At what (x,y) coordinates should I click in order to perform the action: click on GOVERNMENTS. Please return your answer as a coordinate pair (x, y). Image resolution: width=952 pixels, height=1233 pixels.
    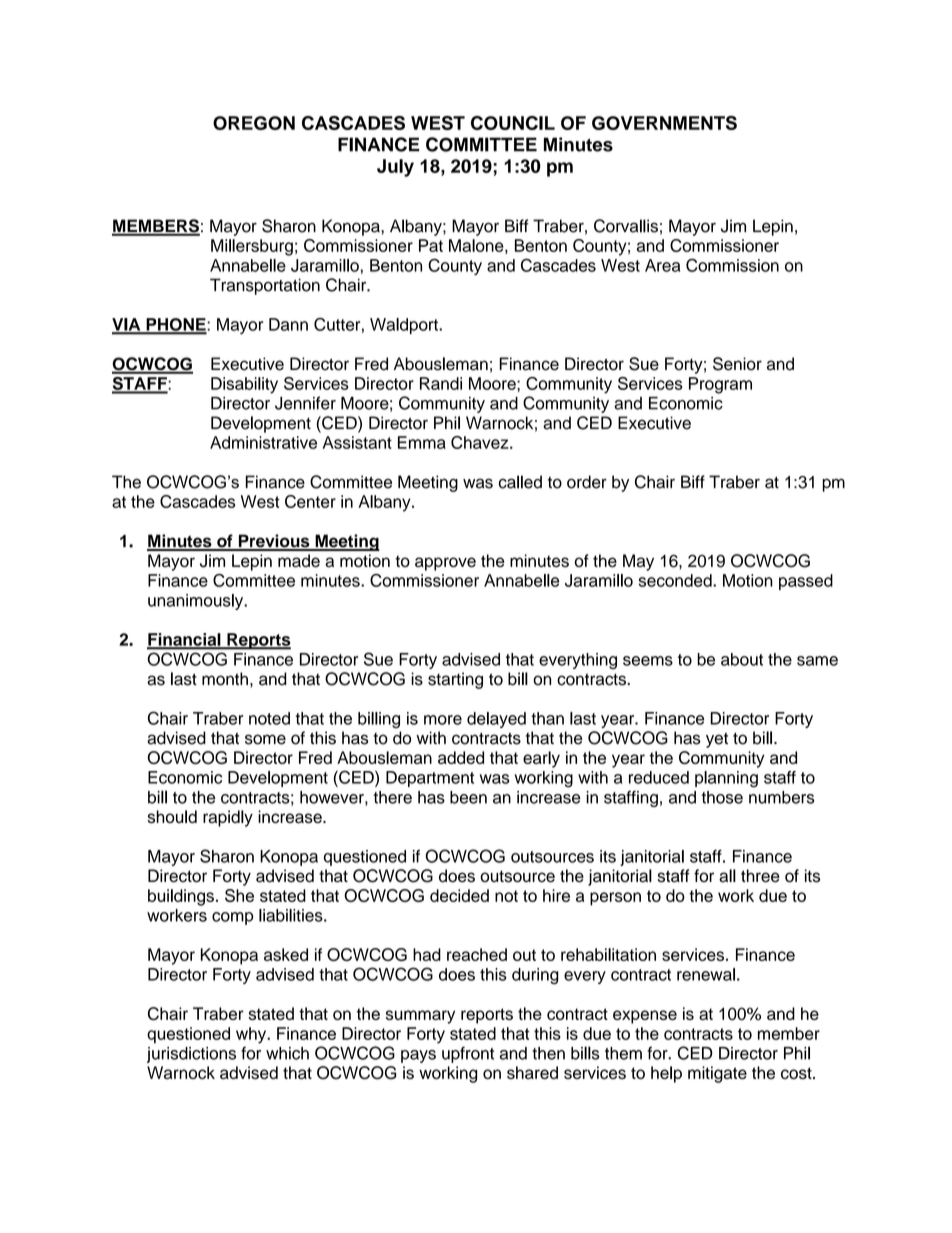
    Looking at the image, I should click on (664, 123).
